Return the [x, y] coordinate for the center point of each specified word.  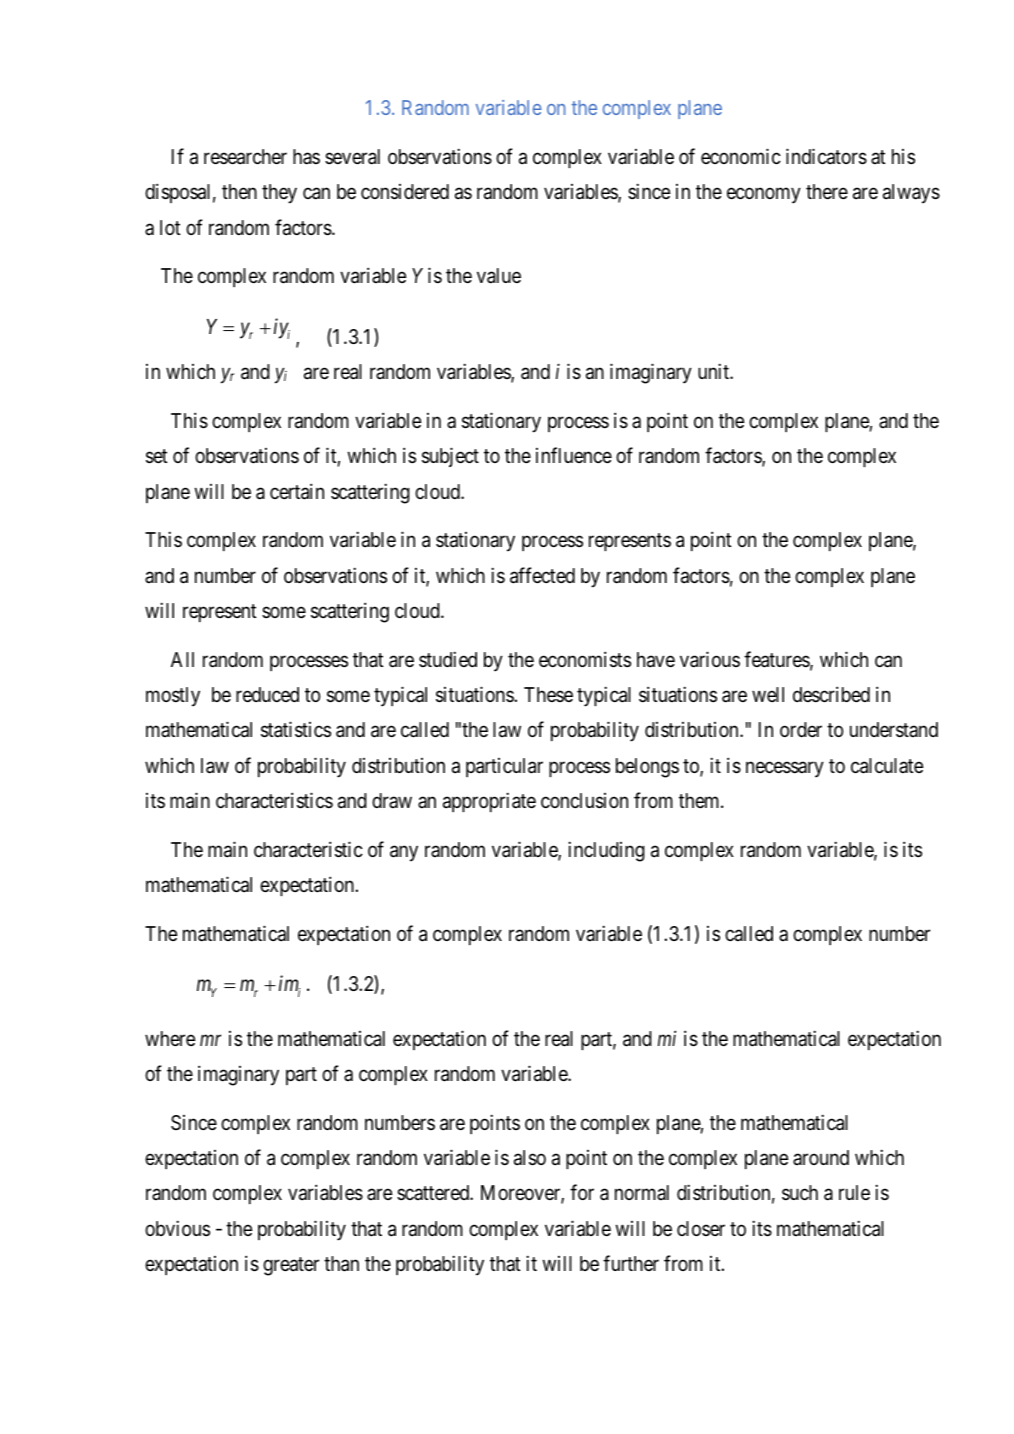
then [239, 191]
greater [291, 1266]
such [800, 1192]
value [499, 276]
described [831, 694]
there [827, 192]
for [582, 1192]
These [548, 694]
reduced [267, 694]
